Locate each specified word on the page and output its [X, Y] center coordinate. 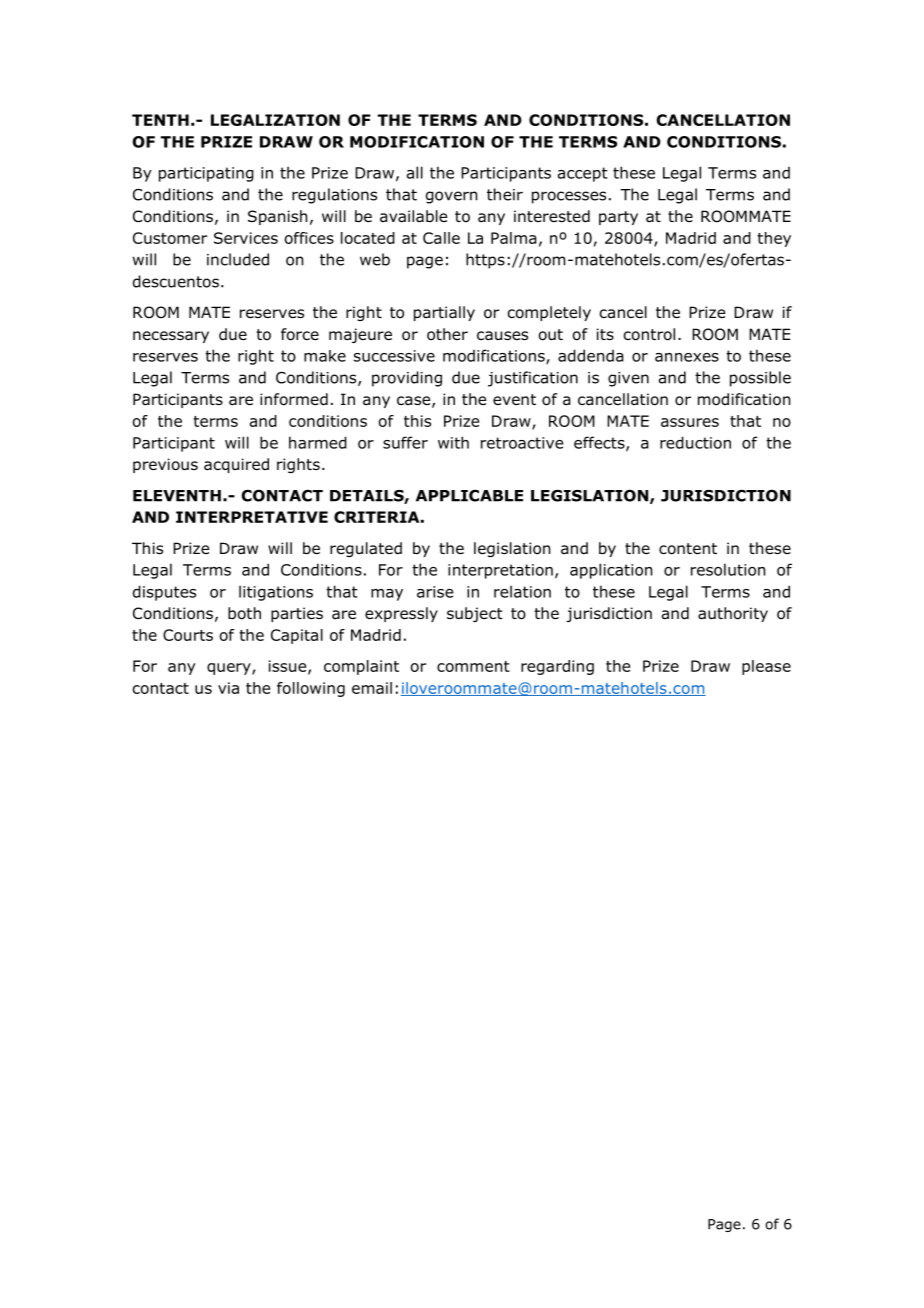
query [230, 669]
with [453, 442]
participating [206, 174]
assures [690, 422]
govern [451, 197]
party [618, 218]
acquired [236, 465]
